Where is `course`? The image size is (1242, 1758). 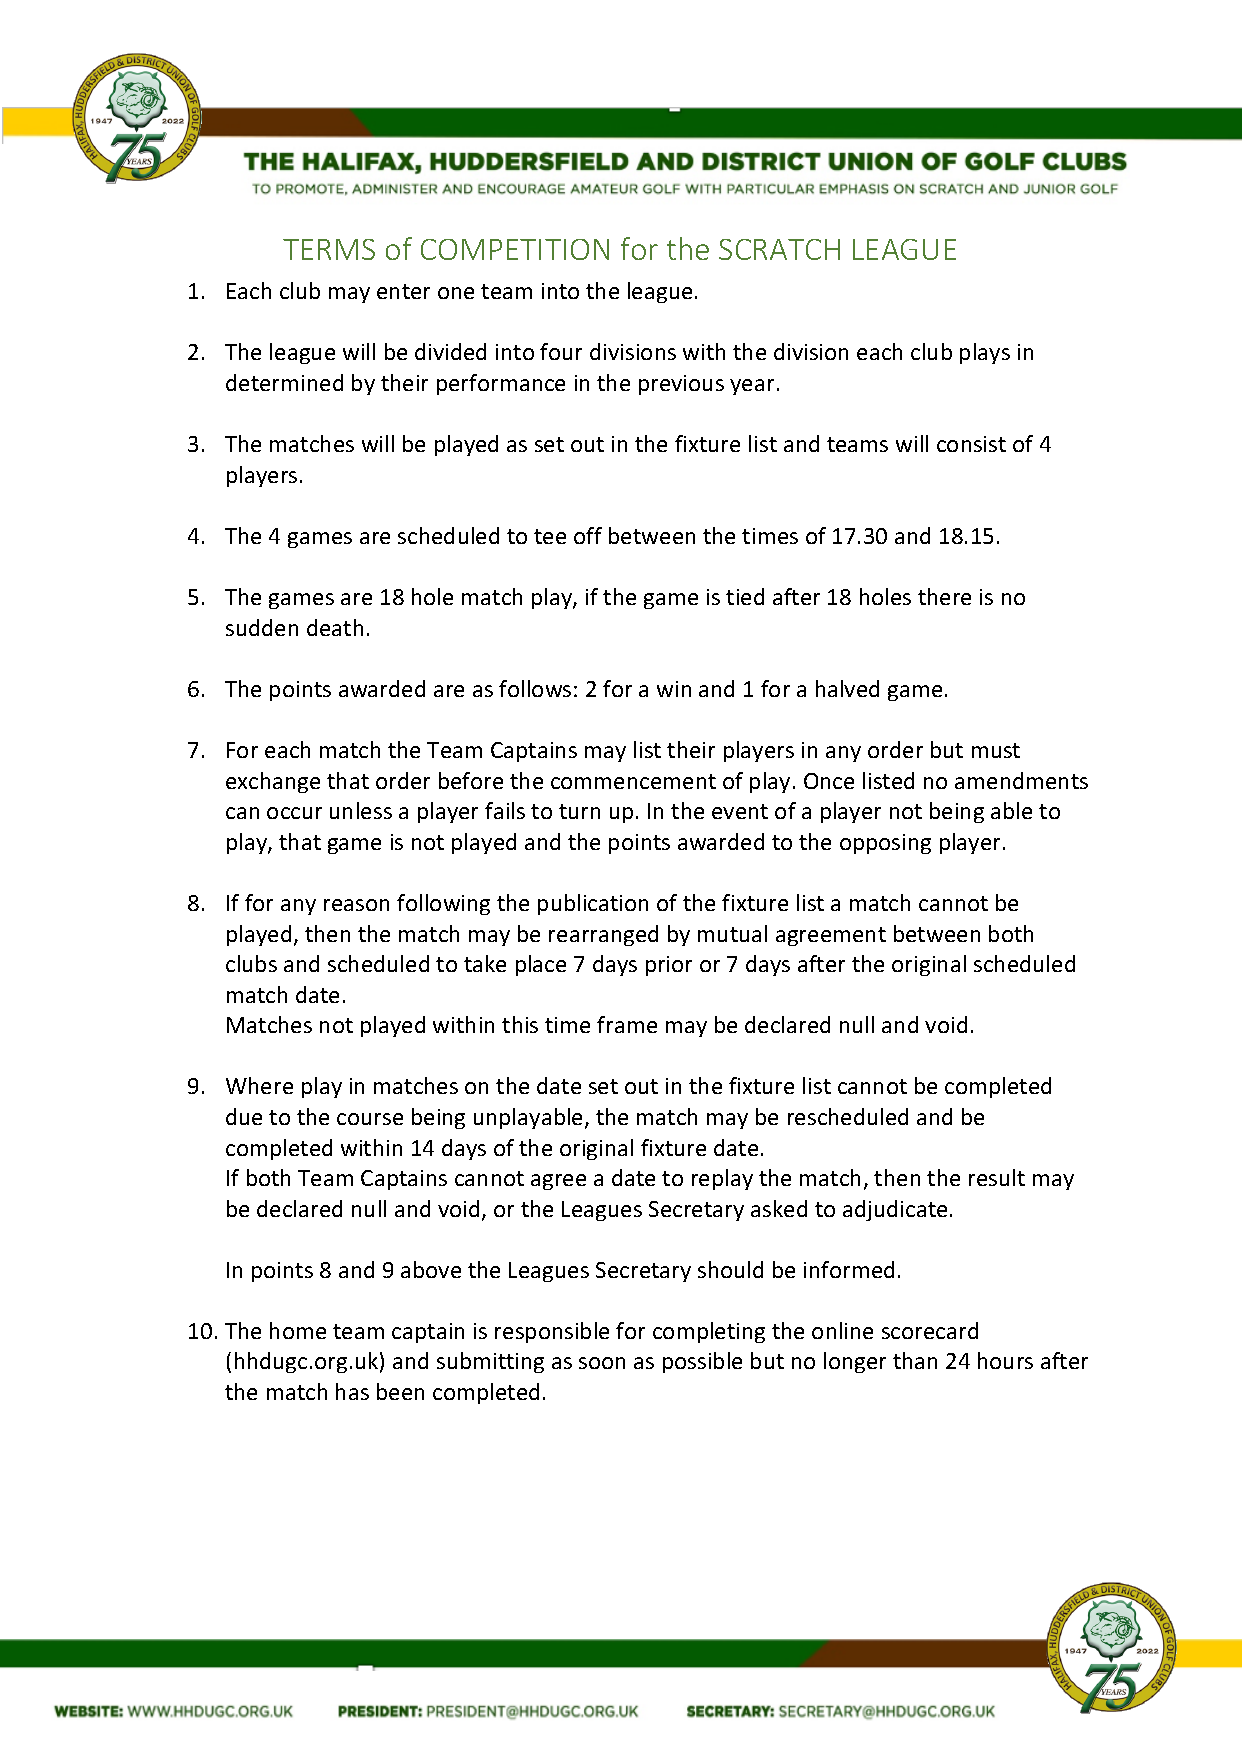 course is located at coordinates (370, 1119).
